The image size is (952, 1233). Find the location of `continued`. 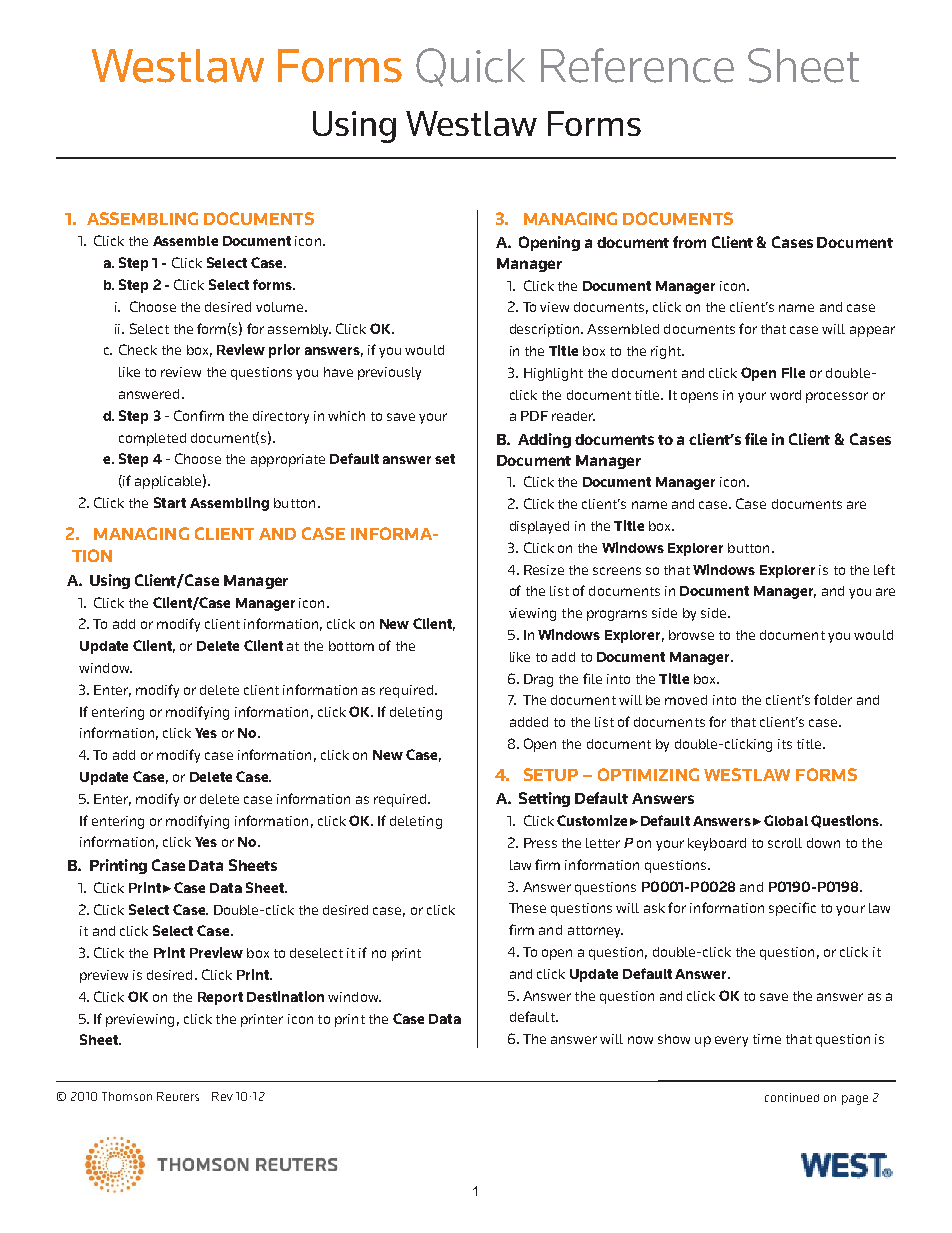

continued is located at coordinates (792, 1097).
